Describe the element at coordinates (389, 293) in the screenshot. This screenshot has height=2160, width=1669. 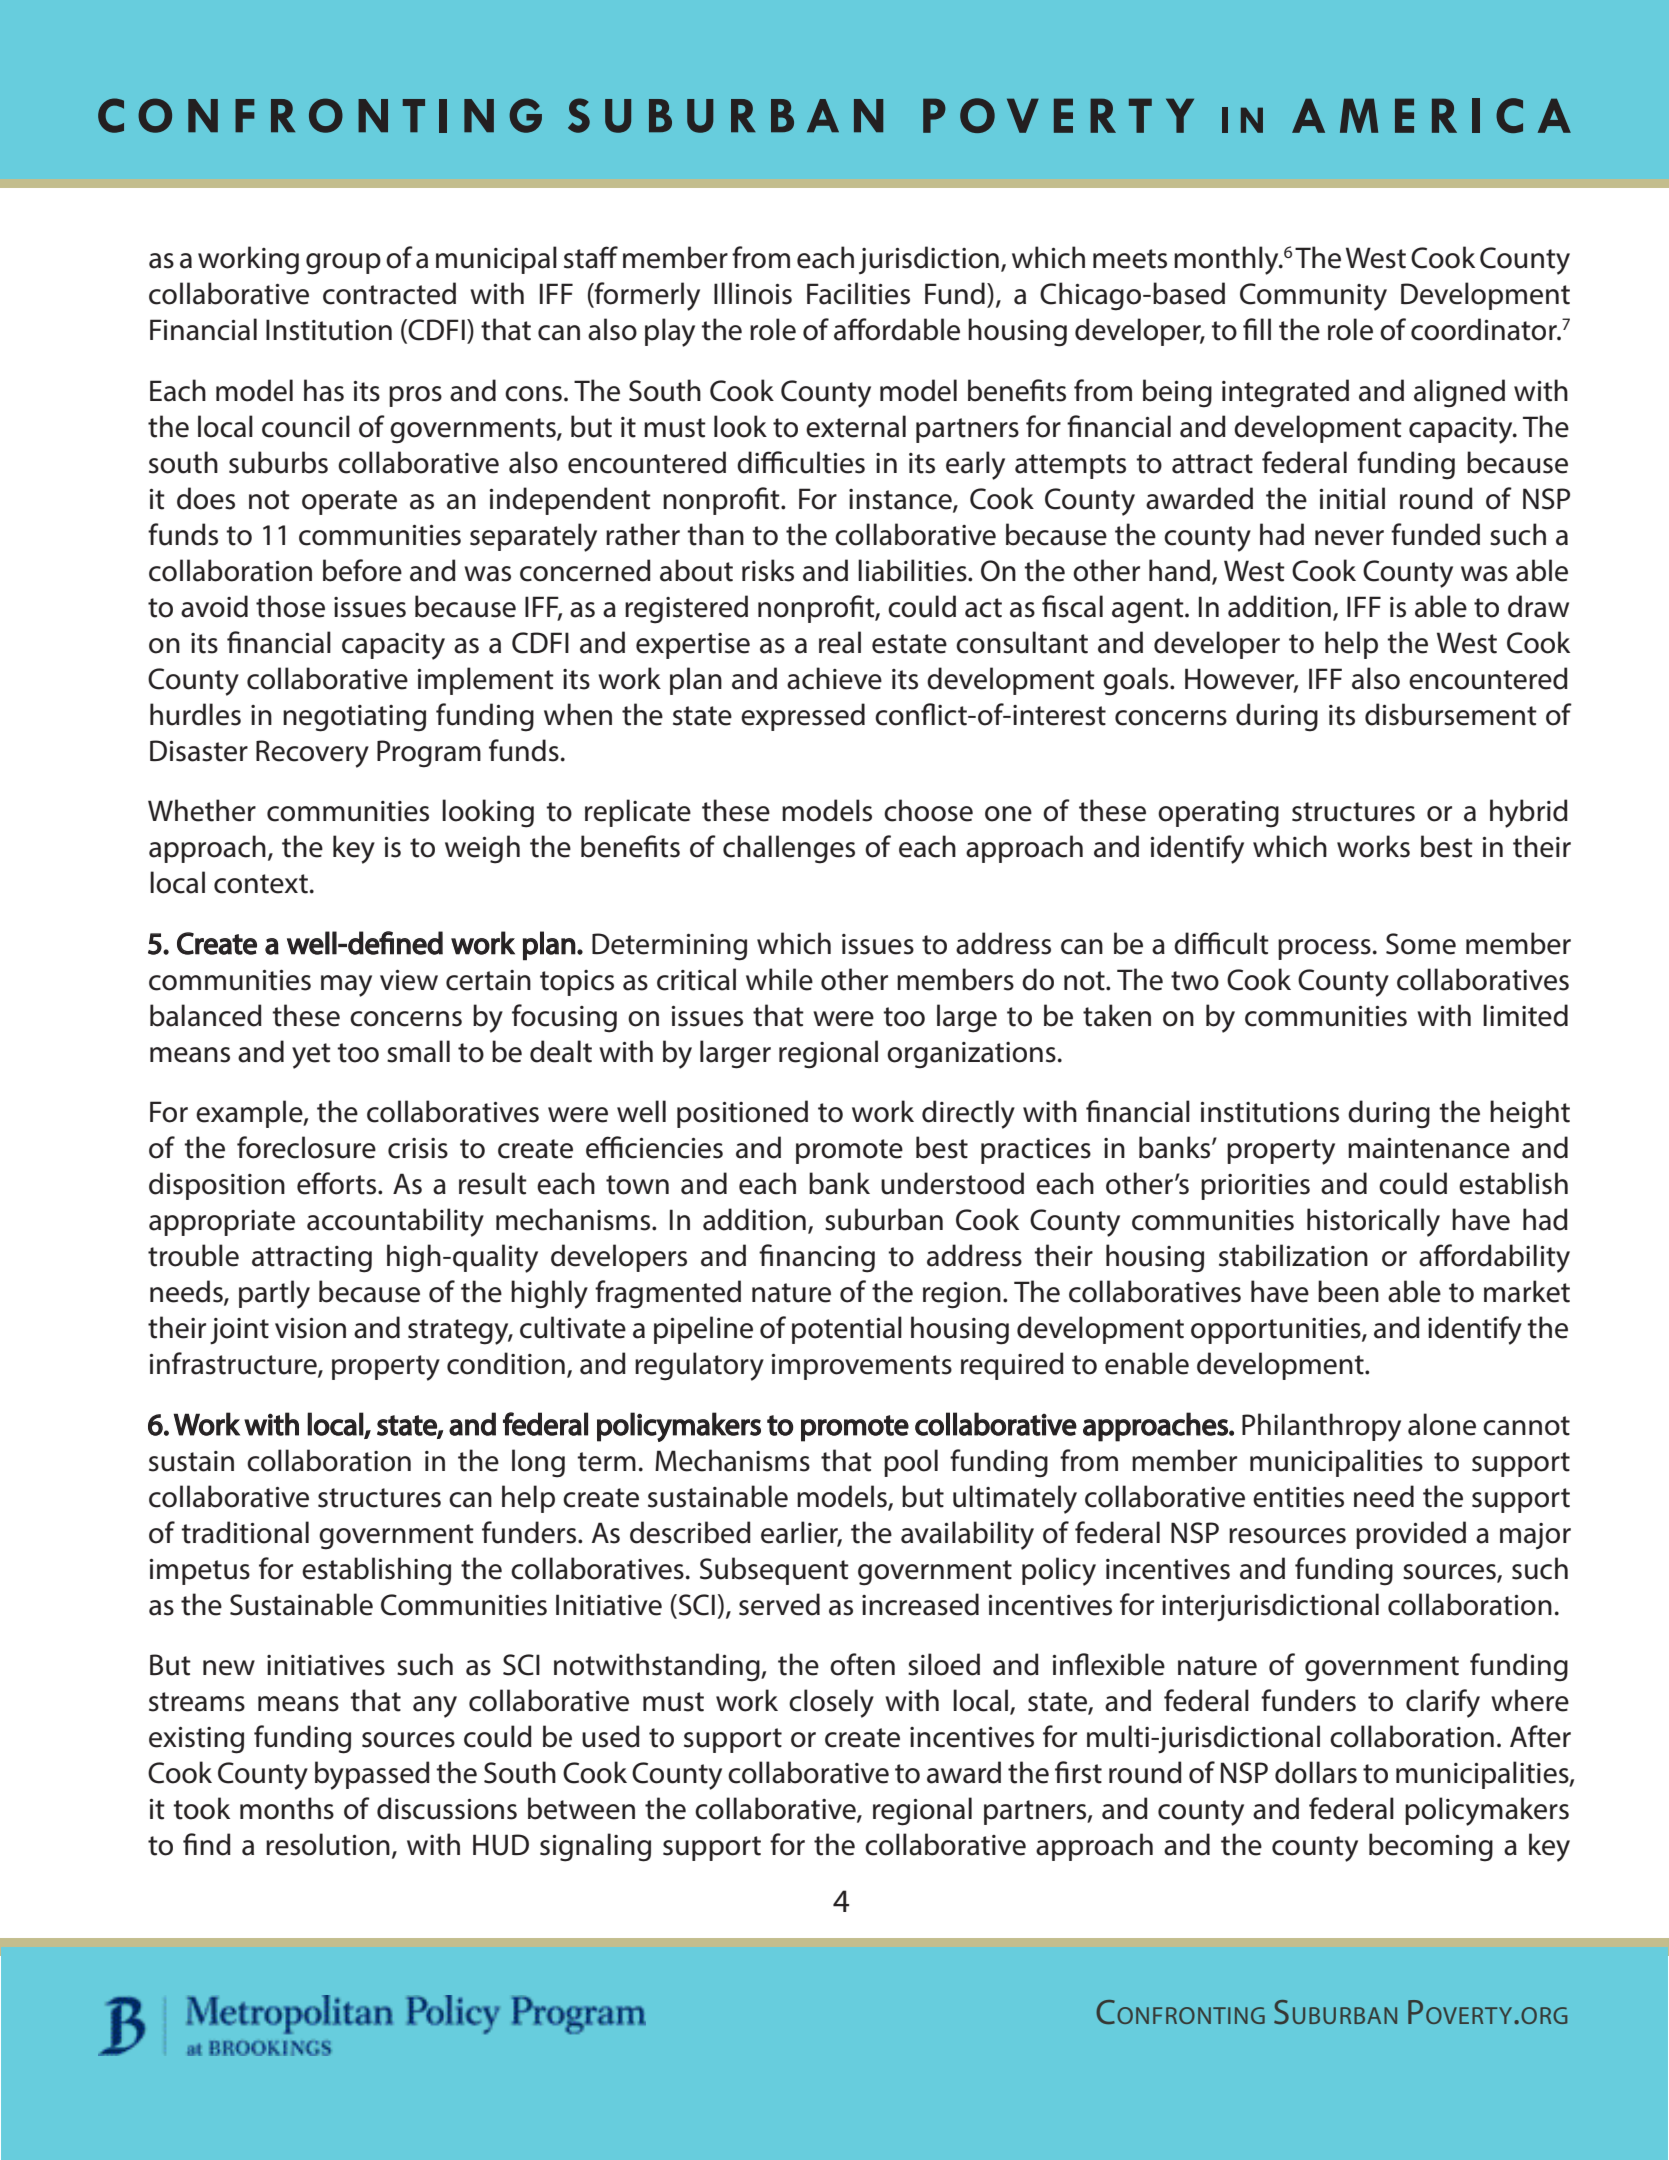
I see `contracted` at that location.
